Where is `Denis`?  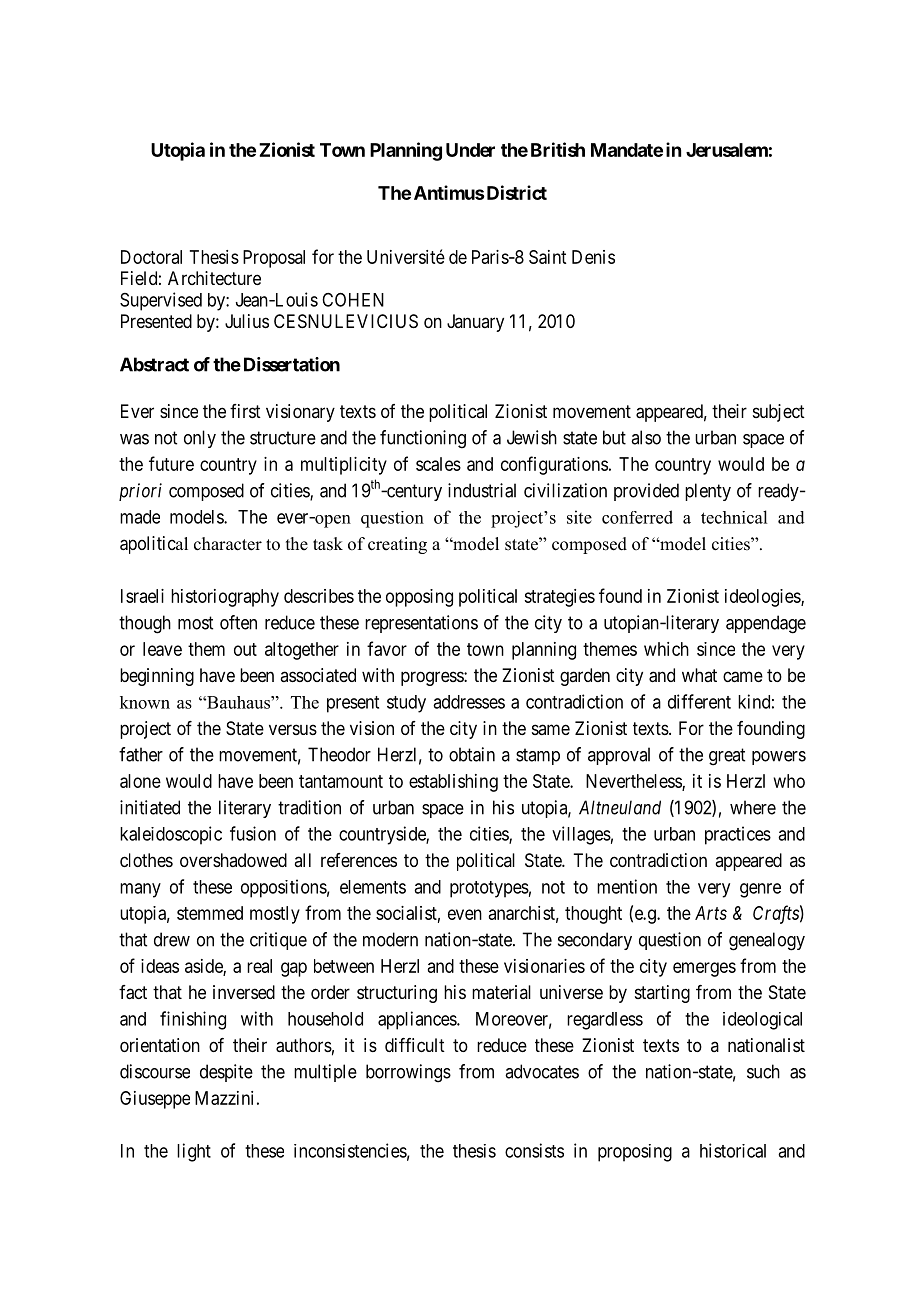
Denis is located at coordinates (593, 257).
